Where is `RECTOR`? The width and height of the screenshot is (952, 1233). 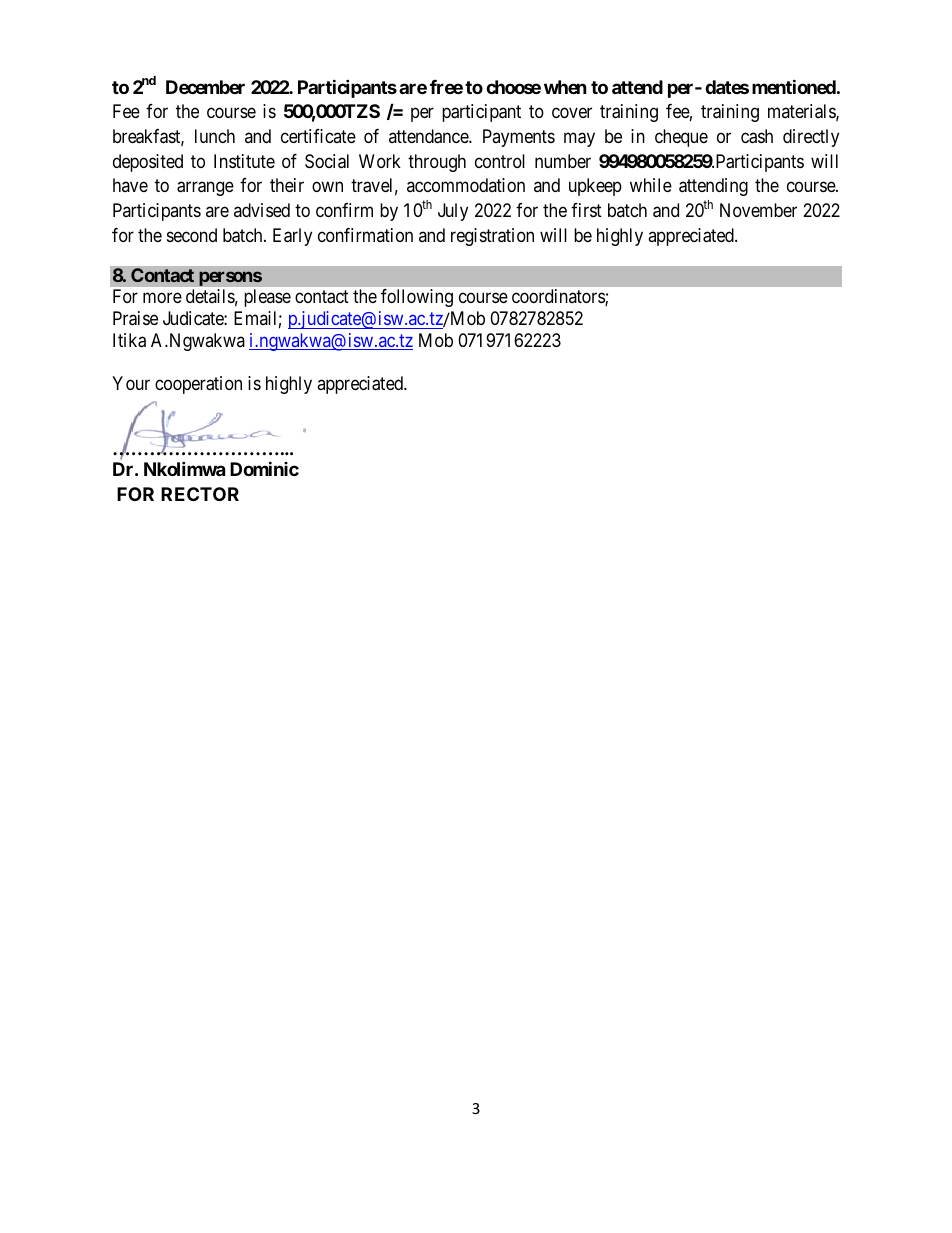 RECTOR is located at coordinates (200, 494).
